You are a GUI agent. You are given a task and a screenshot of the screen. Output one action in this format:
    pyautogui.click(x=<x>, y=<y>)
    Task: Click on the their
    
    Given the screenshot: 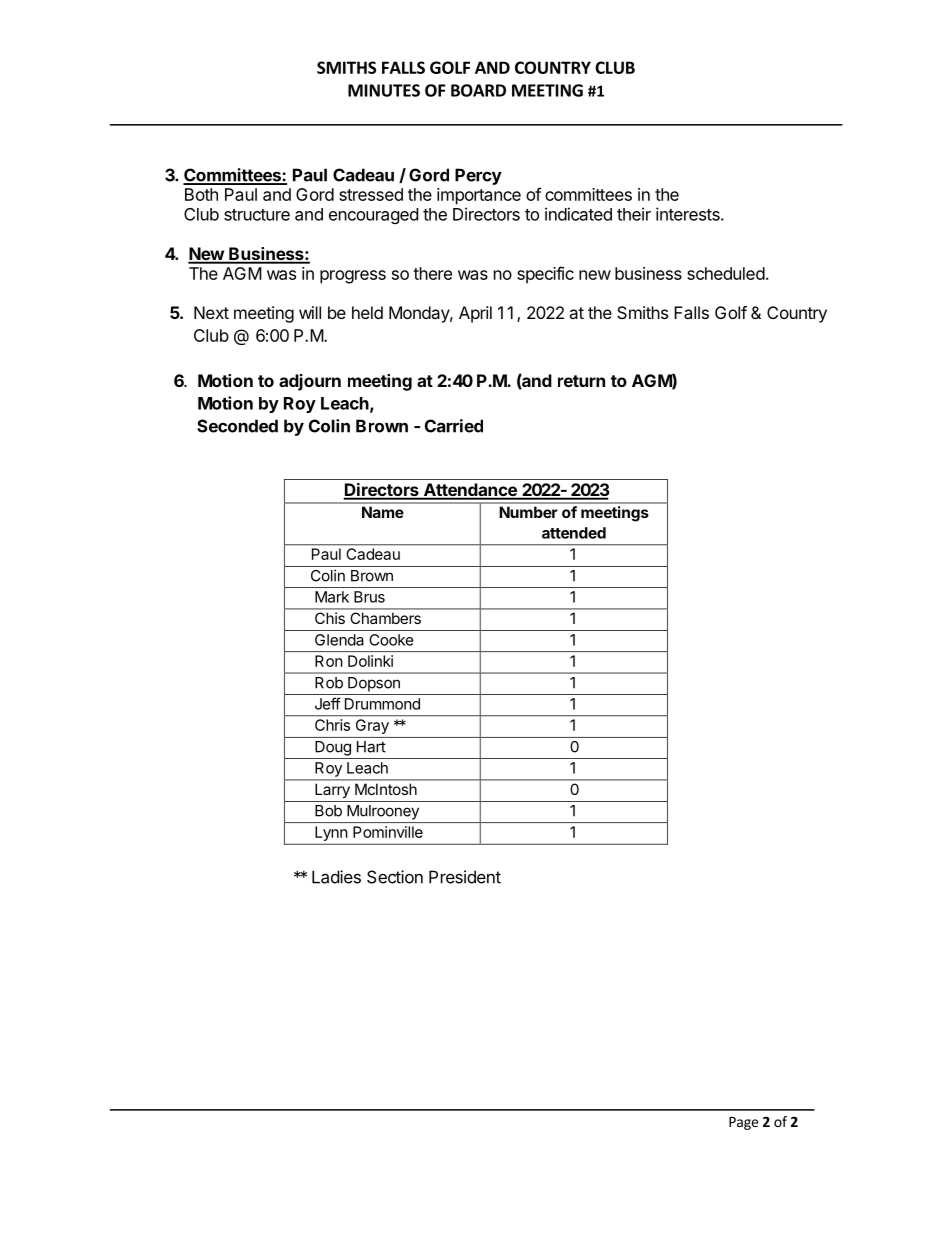 What is the action you would take?
    pyautogui.click(x=634, y=214)
